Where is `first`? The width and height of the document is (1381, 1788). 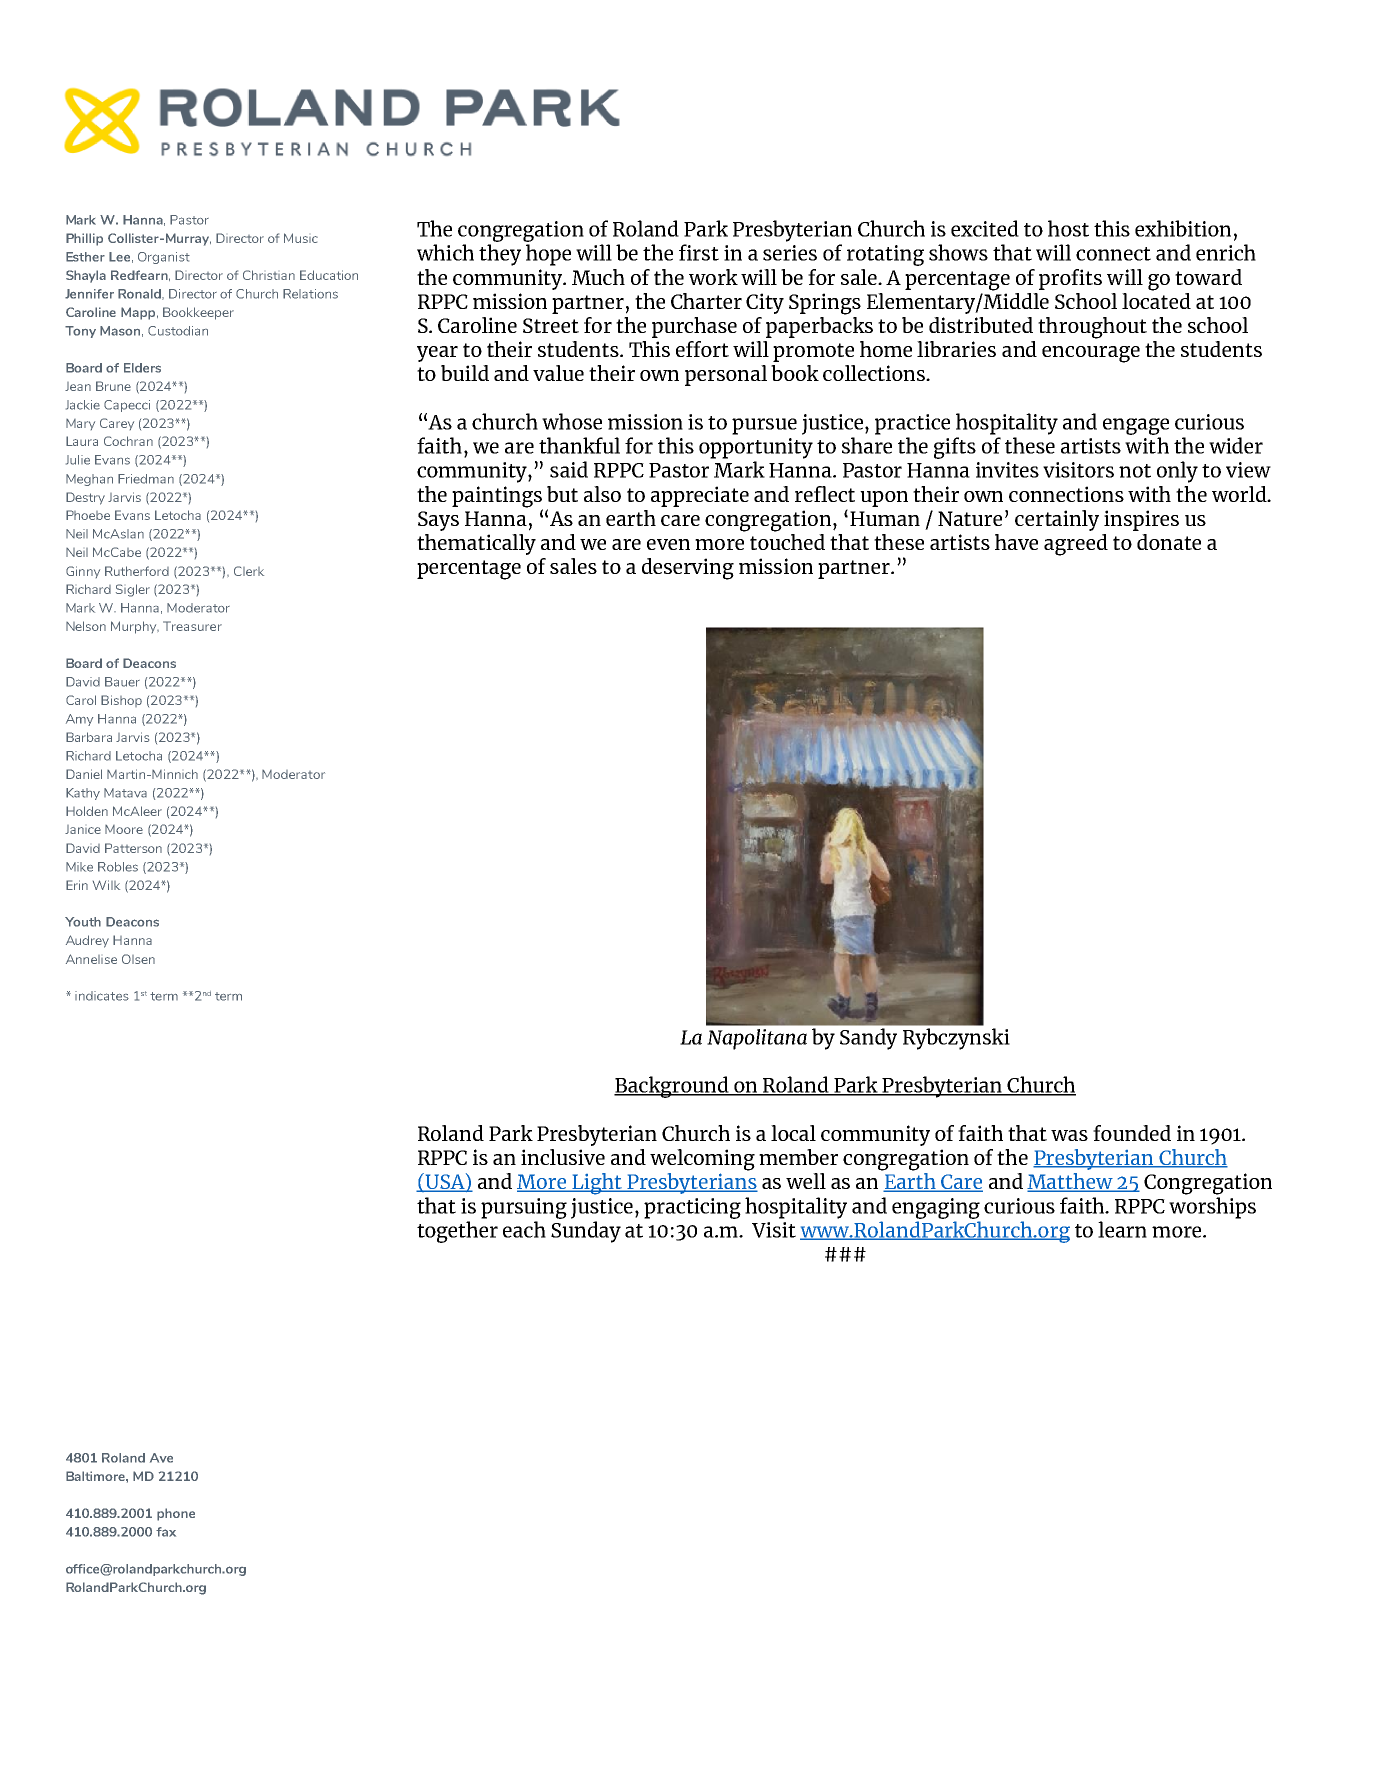
first is located at coordinates (699, 252).
